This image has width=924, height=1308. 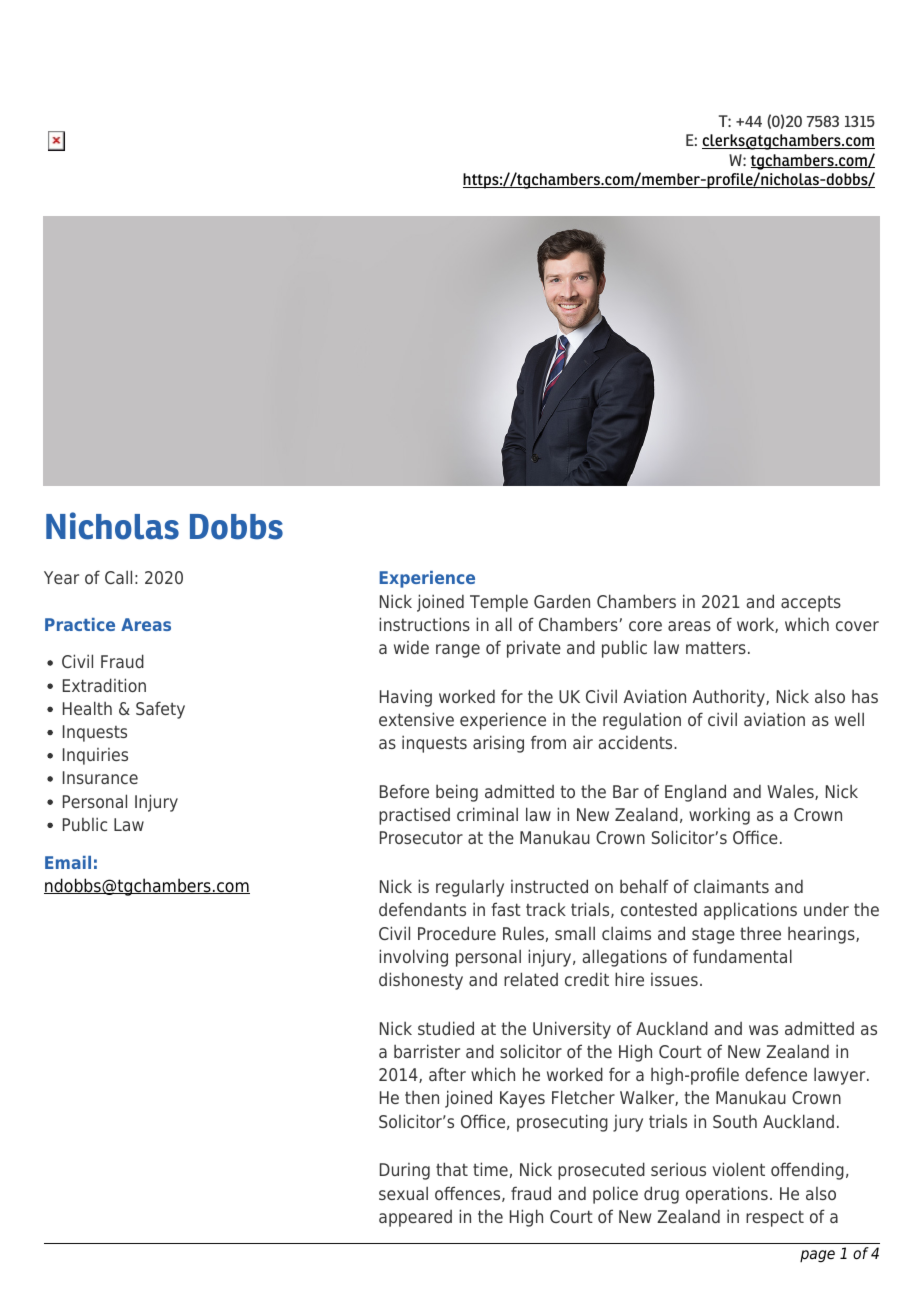 What do you see at coordinates (457, 933) in the image?
I see `Procedure` at bounding box center [457, 933].
